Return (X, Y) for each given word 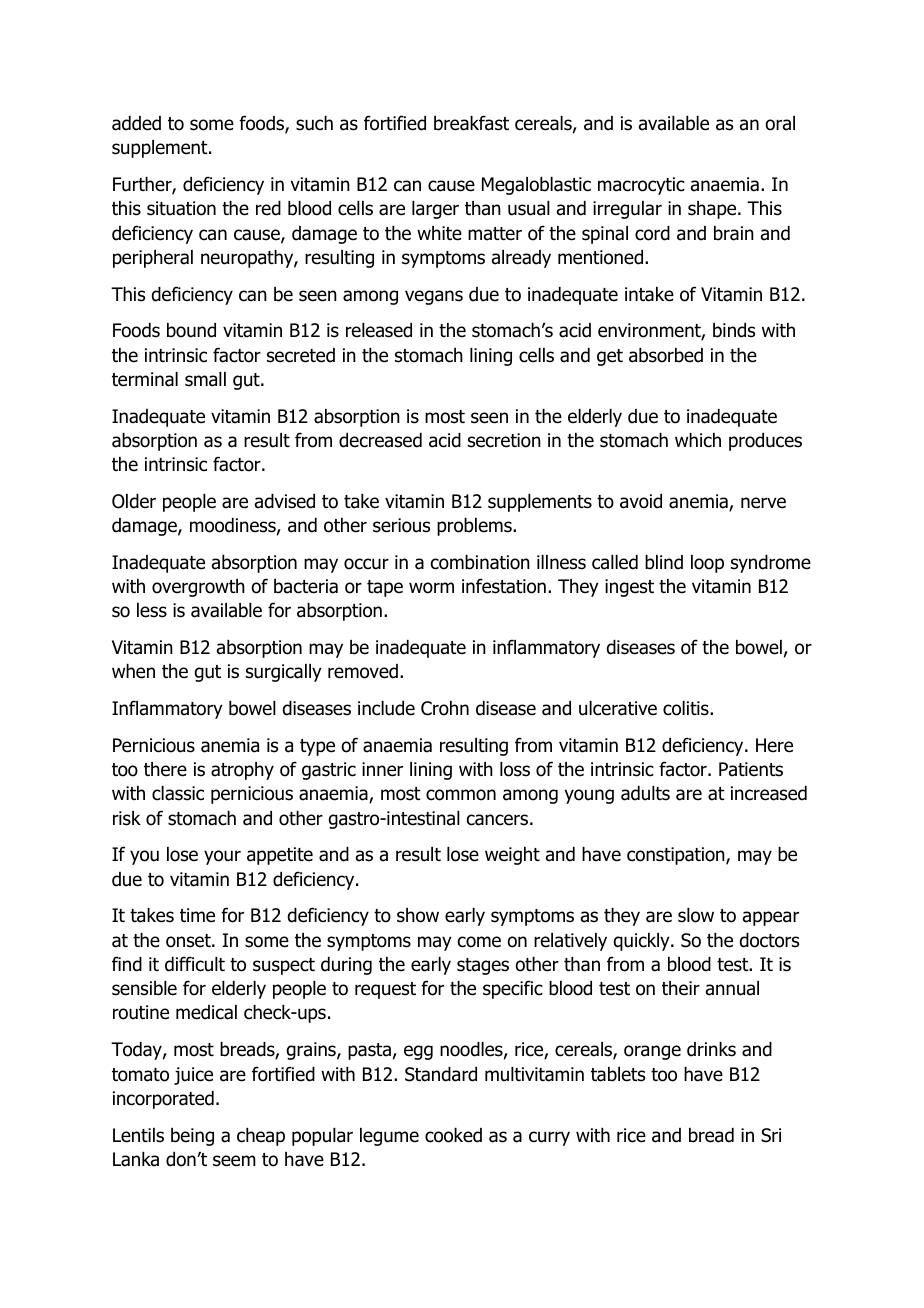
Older (134, 501)
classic (178, 793)
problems (475, 527)
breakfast (471, 123)
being (192, 1137)
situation (181, 208)
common (461, 795)
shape (713, 210)
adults (645, 793)
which (698, 440)
